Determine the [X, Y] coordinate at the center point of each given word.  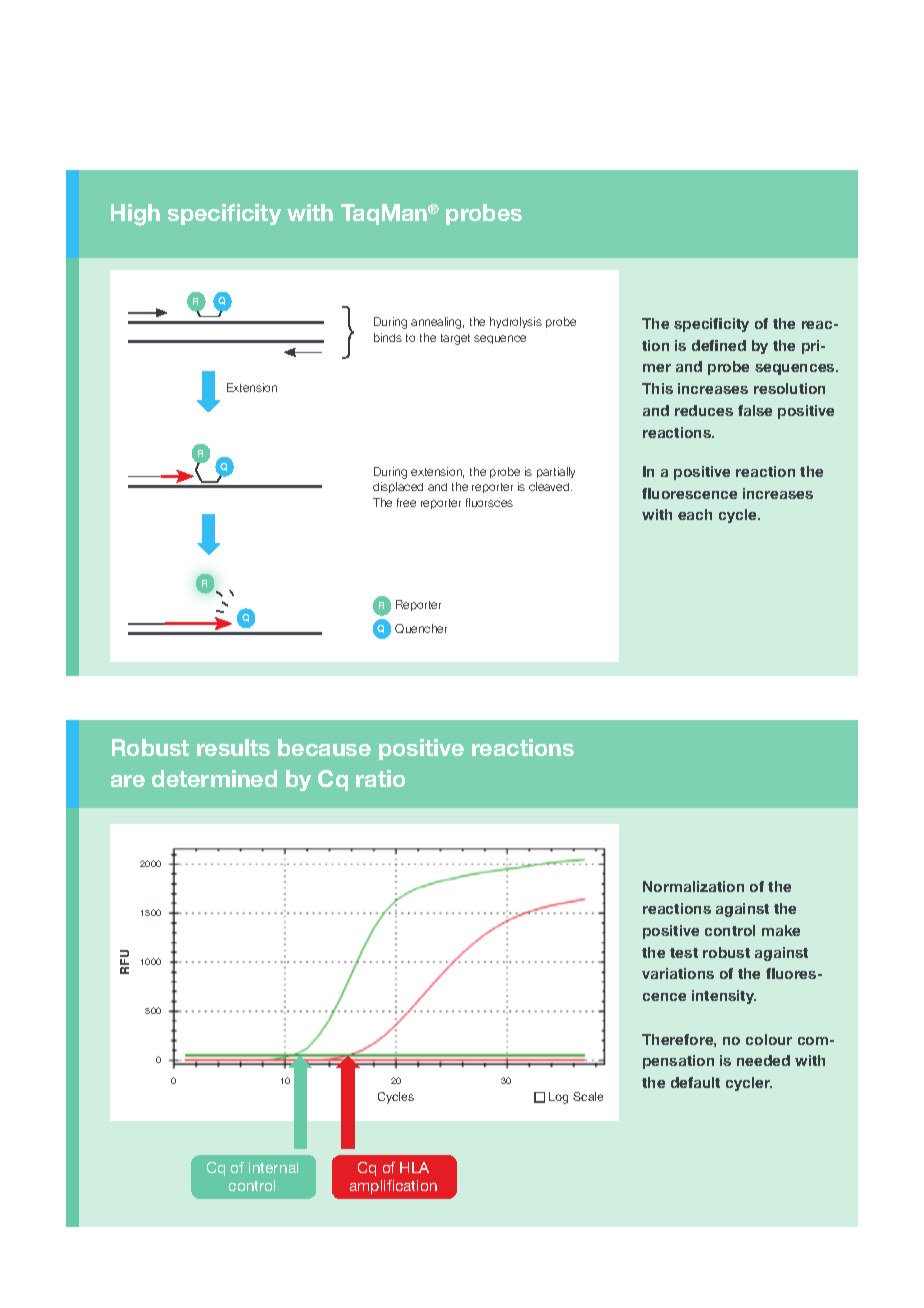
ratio [380, 778]
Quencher [421, 628]
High [135, 215]
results [233, 747]
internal [273, 1167]
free [406, 502]
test [684, 953]
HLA [414, 1167]
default [695, 1082]
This [657, 388]
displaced [398, 487]
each [695, 514]
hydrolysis [516, 322]
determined [214, 778]
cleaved [550, 486]
